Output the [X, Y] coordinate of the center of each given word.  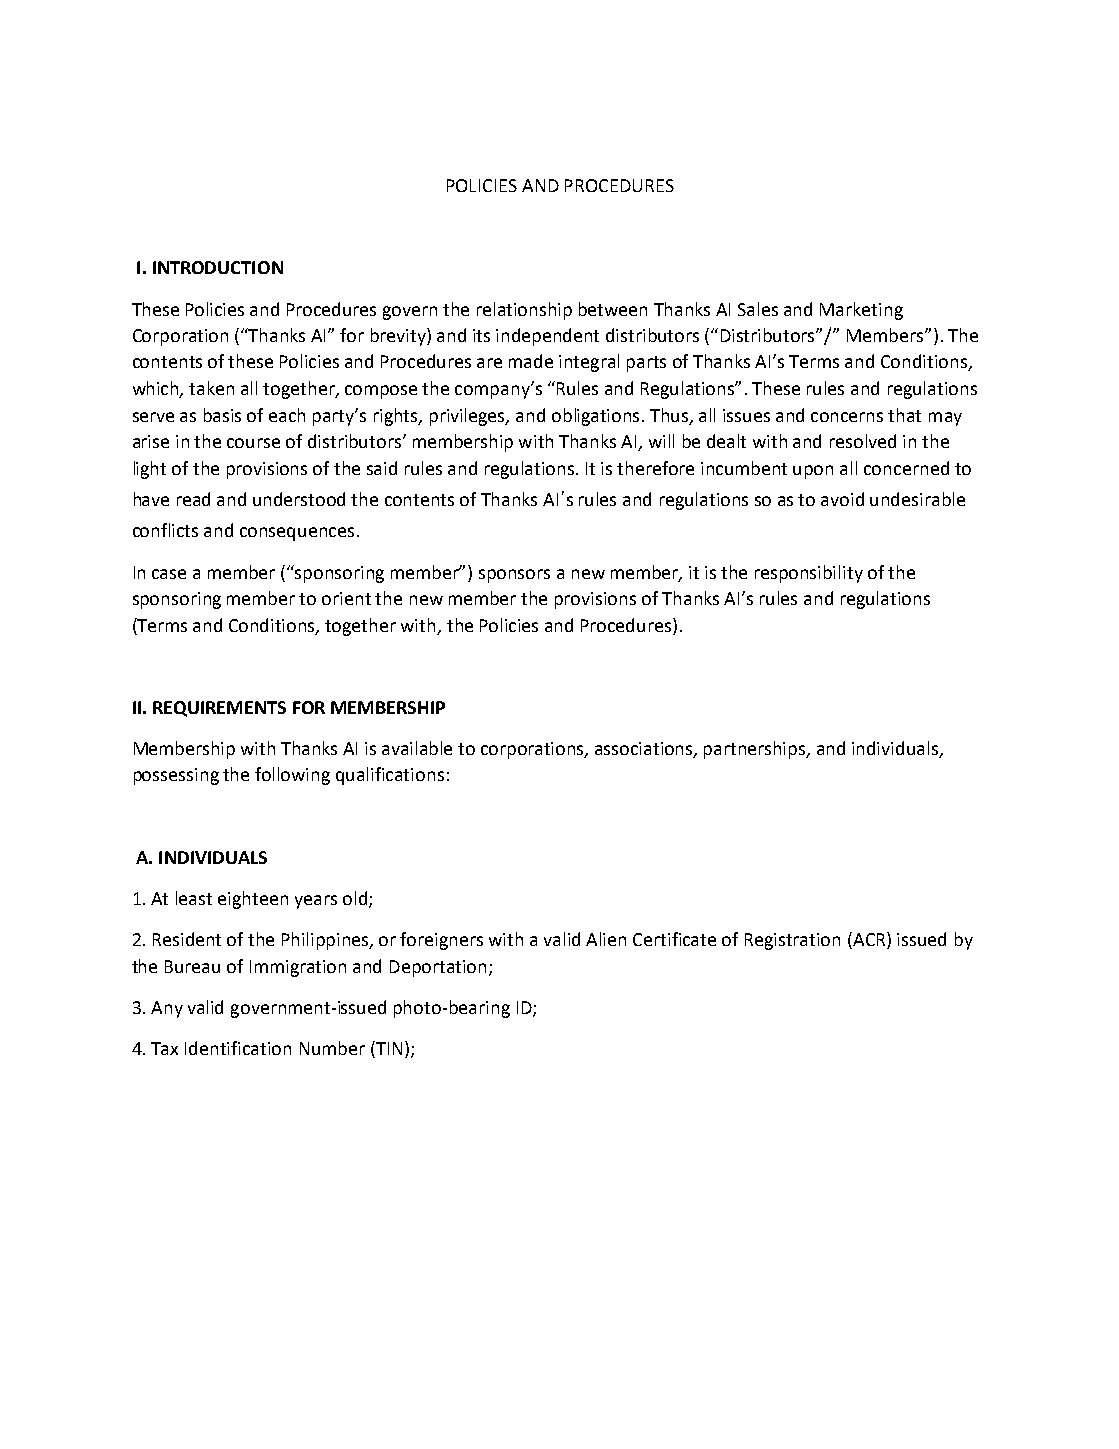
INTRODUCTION [218, 267]
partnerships [756, 750]
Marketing [861, 311]
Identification [238, 1048]
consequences [297, 534]
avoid [842, 499]
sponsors [514, 576]
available [417, 748]
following [292, 776]
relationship [524, 311]
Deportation [438, 968]
